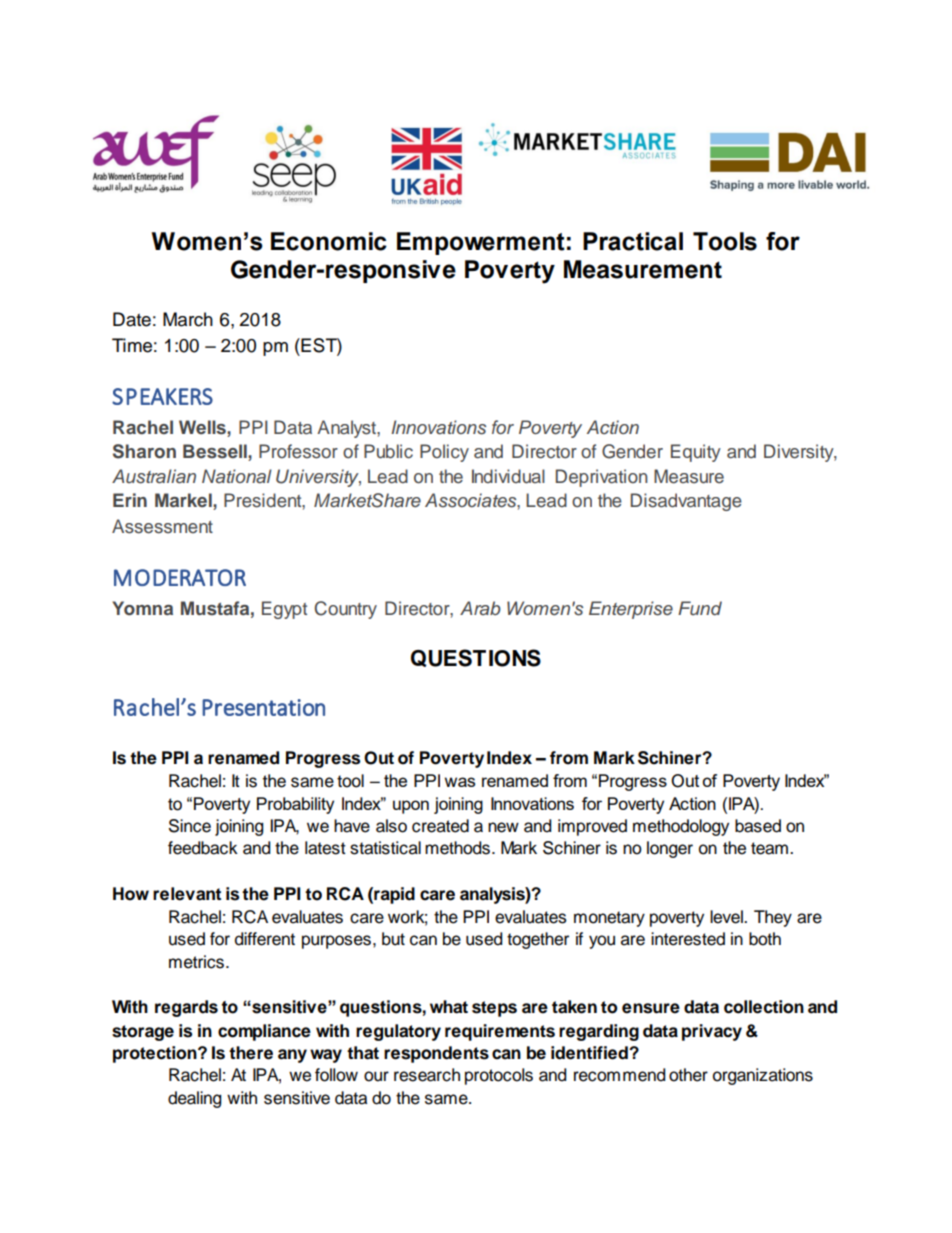 The width and height of the image is (952, 1233). What do you see at coordinates (427, 1075) in the image?
I see `research` at bounding box center [427, 1075].
